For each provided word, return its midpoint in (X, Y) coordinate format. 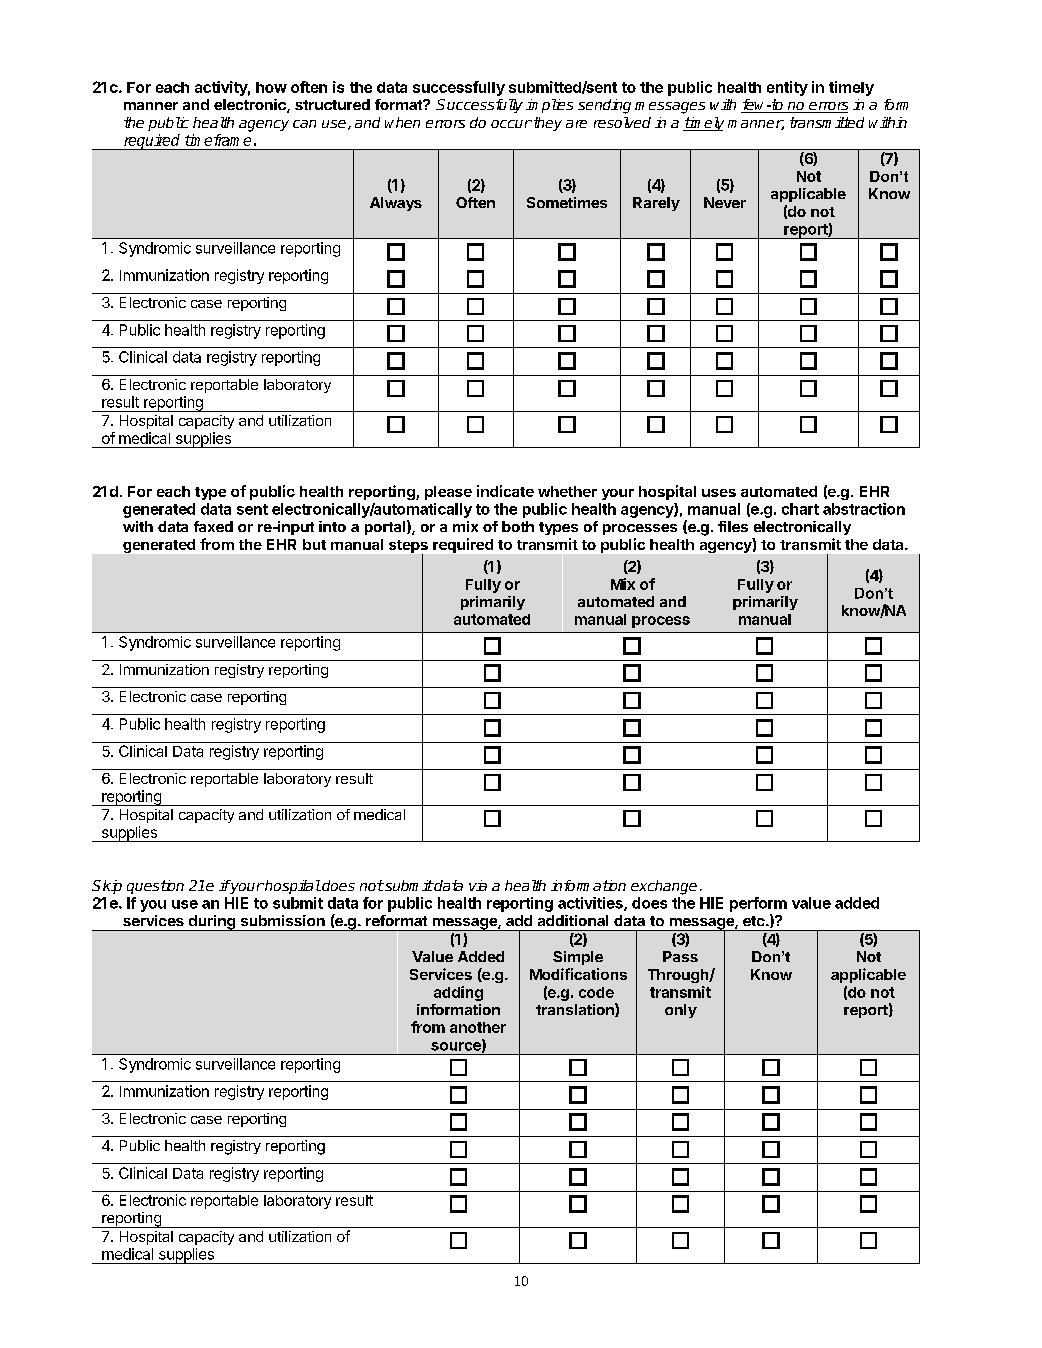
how (271, 87)
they (546, 124)
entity (787, 88)
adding (458, 993)
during (211, 923)
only (681, 1011)
